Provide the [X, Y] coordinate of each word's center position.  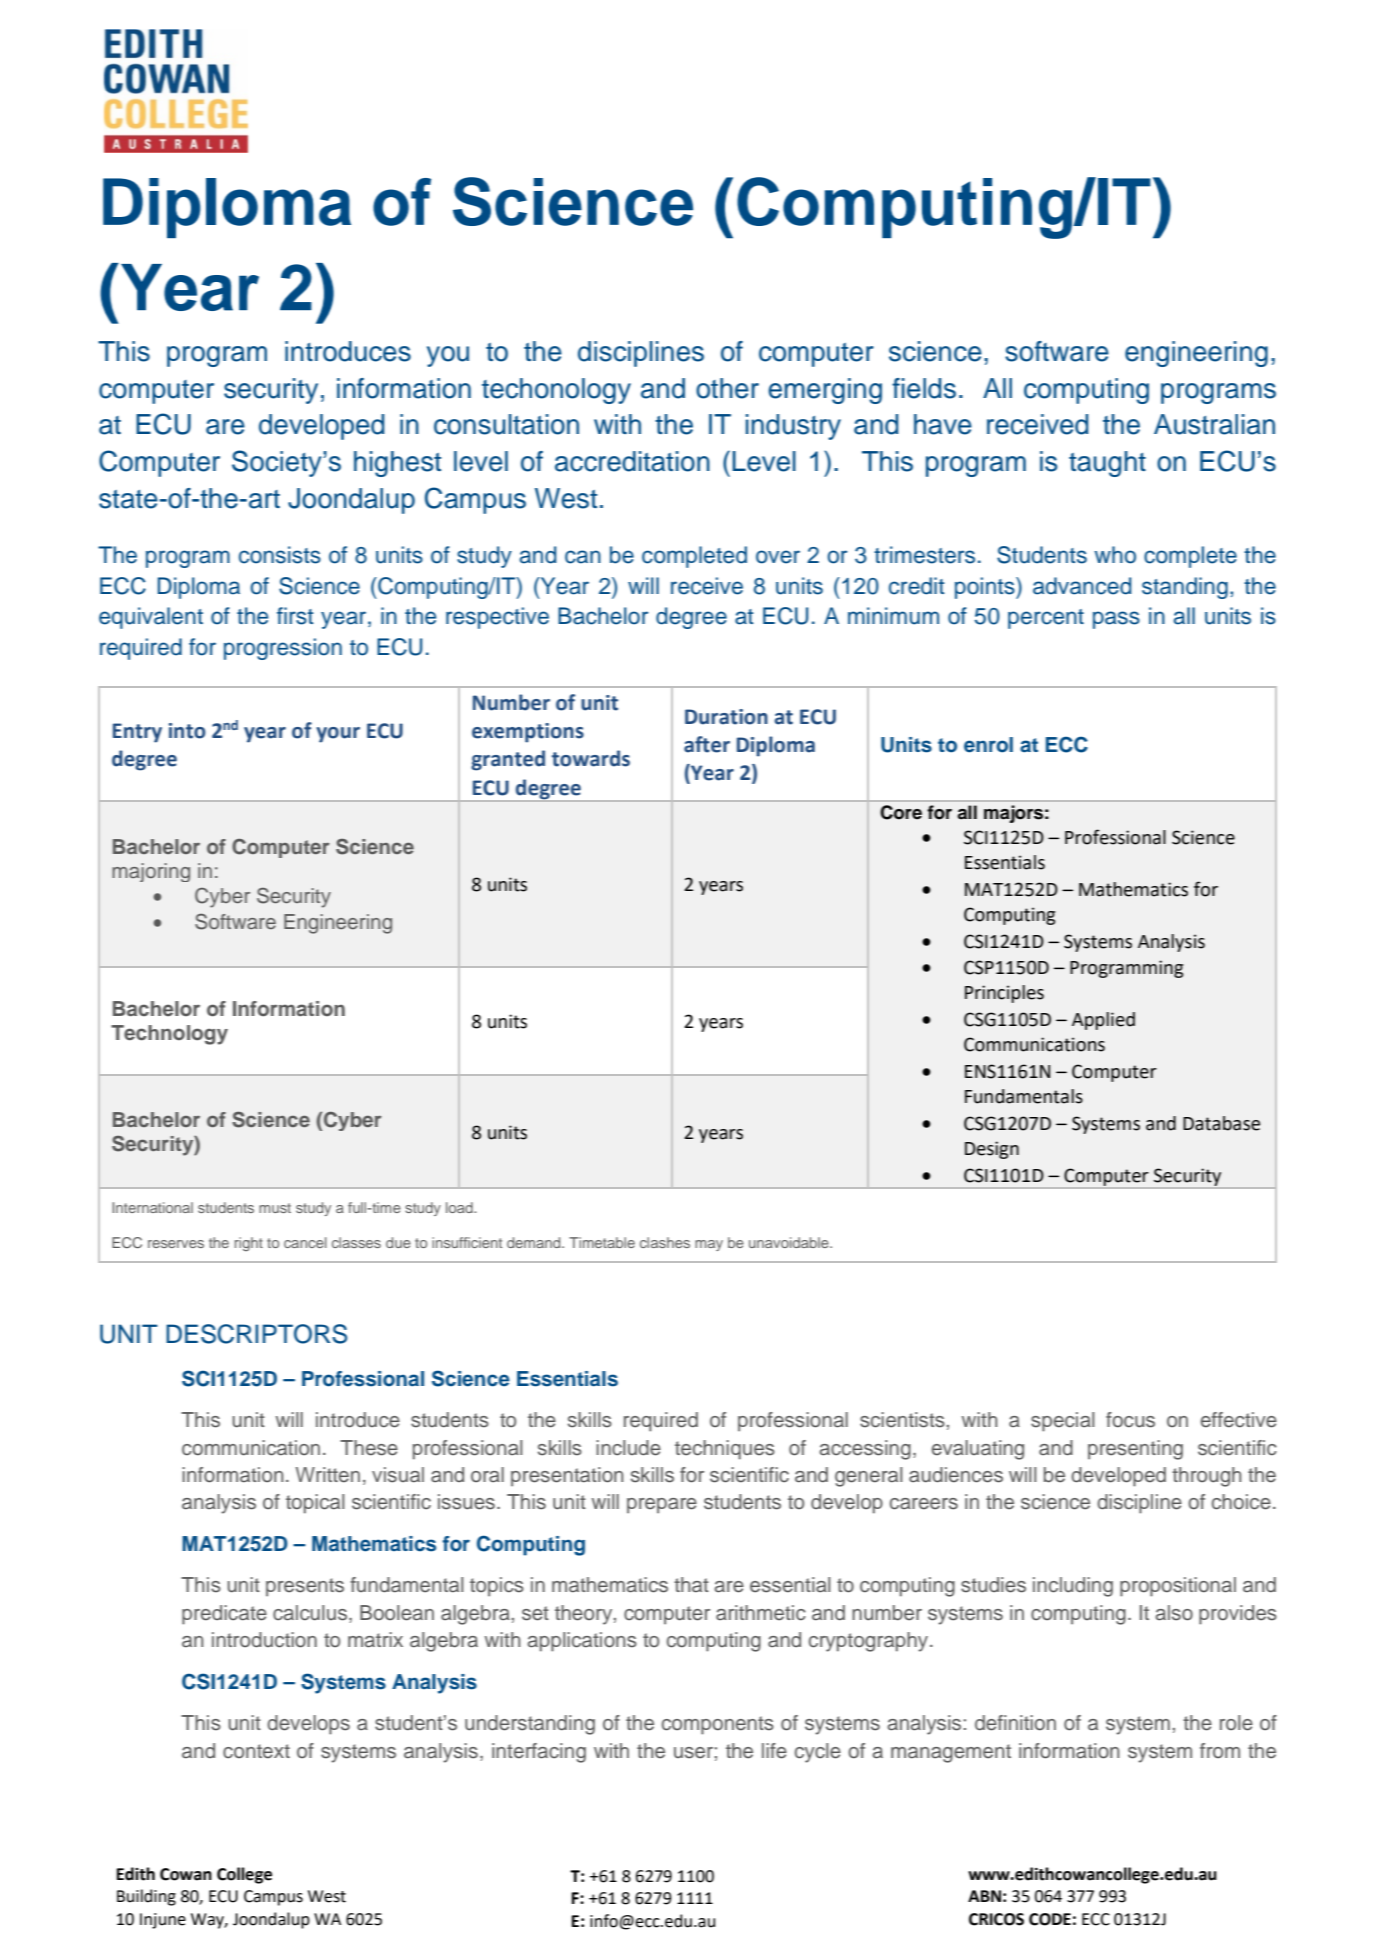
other [727, 388]
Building [146, 1897]
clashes [665, 1242]
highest [397, 464]
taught [1107, 464]
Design [992, 1150]
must [275, 1208]
